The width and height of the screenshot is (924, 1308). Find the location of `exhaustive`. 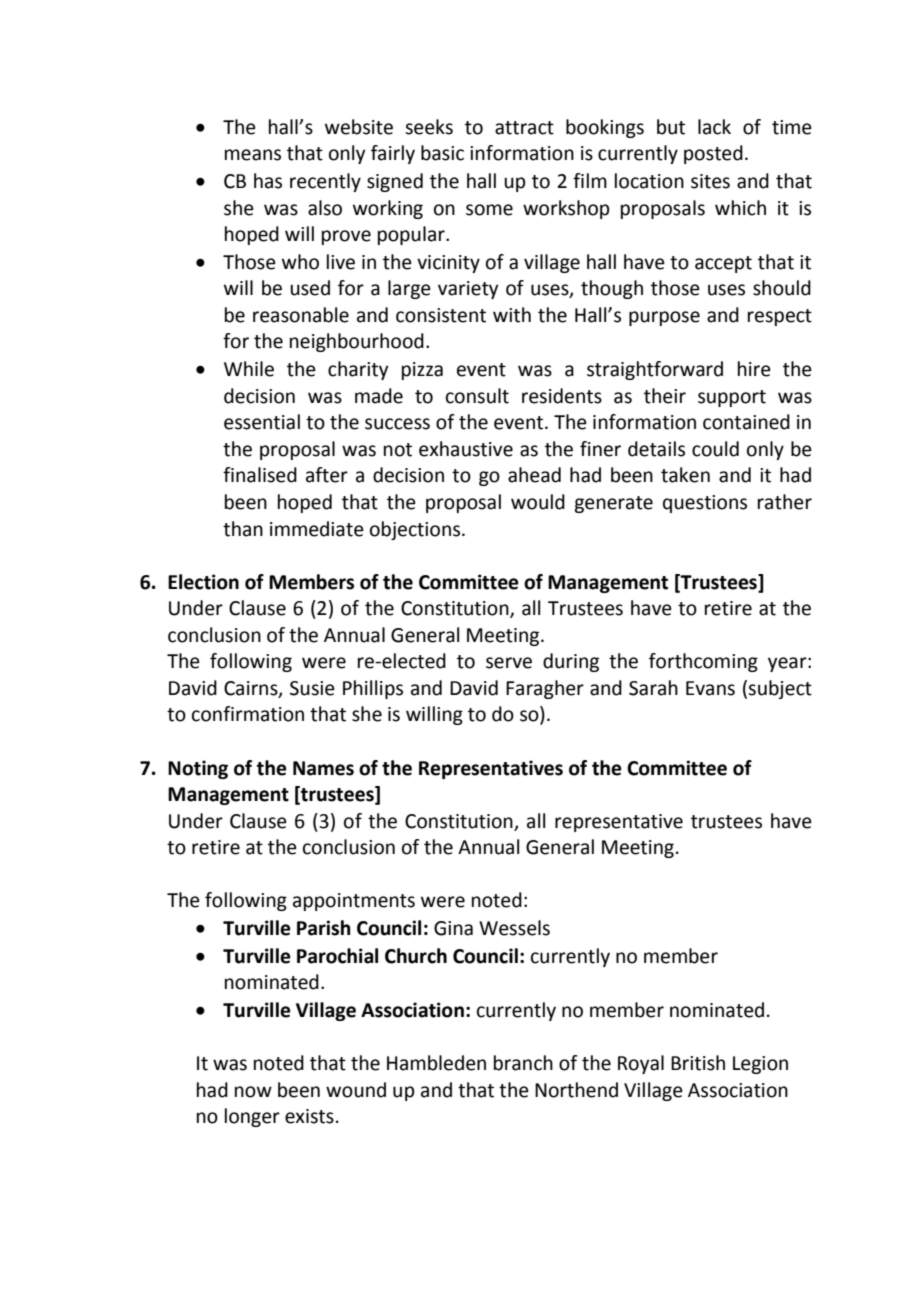

exhaustive is located at coordinates (466, 449).
